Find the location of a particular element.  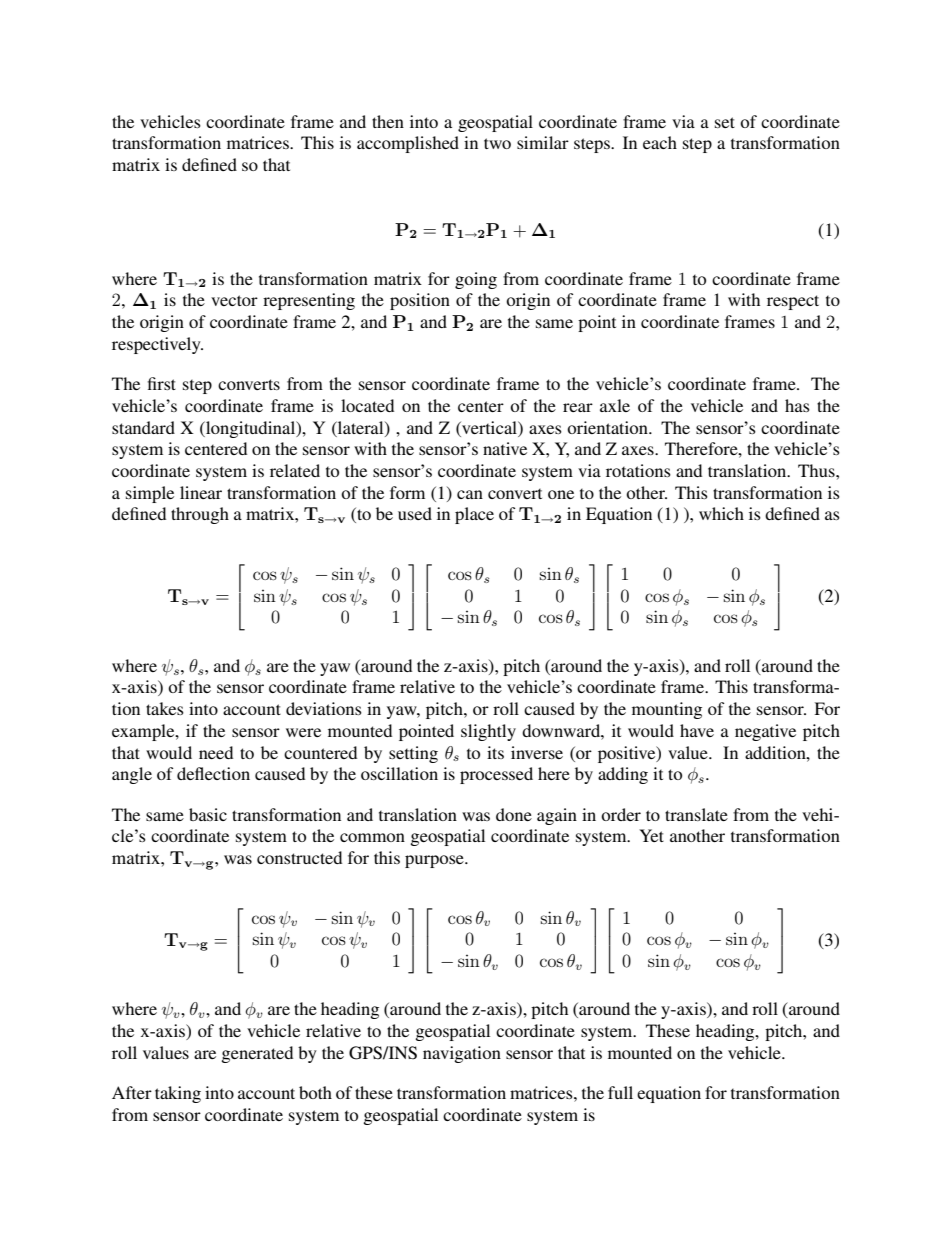

then is located at coordinates (388, 121).
